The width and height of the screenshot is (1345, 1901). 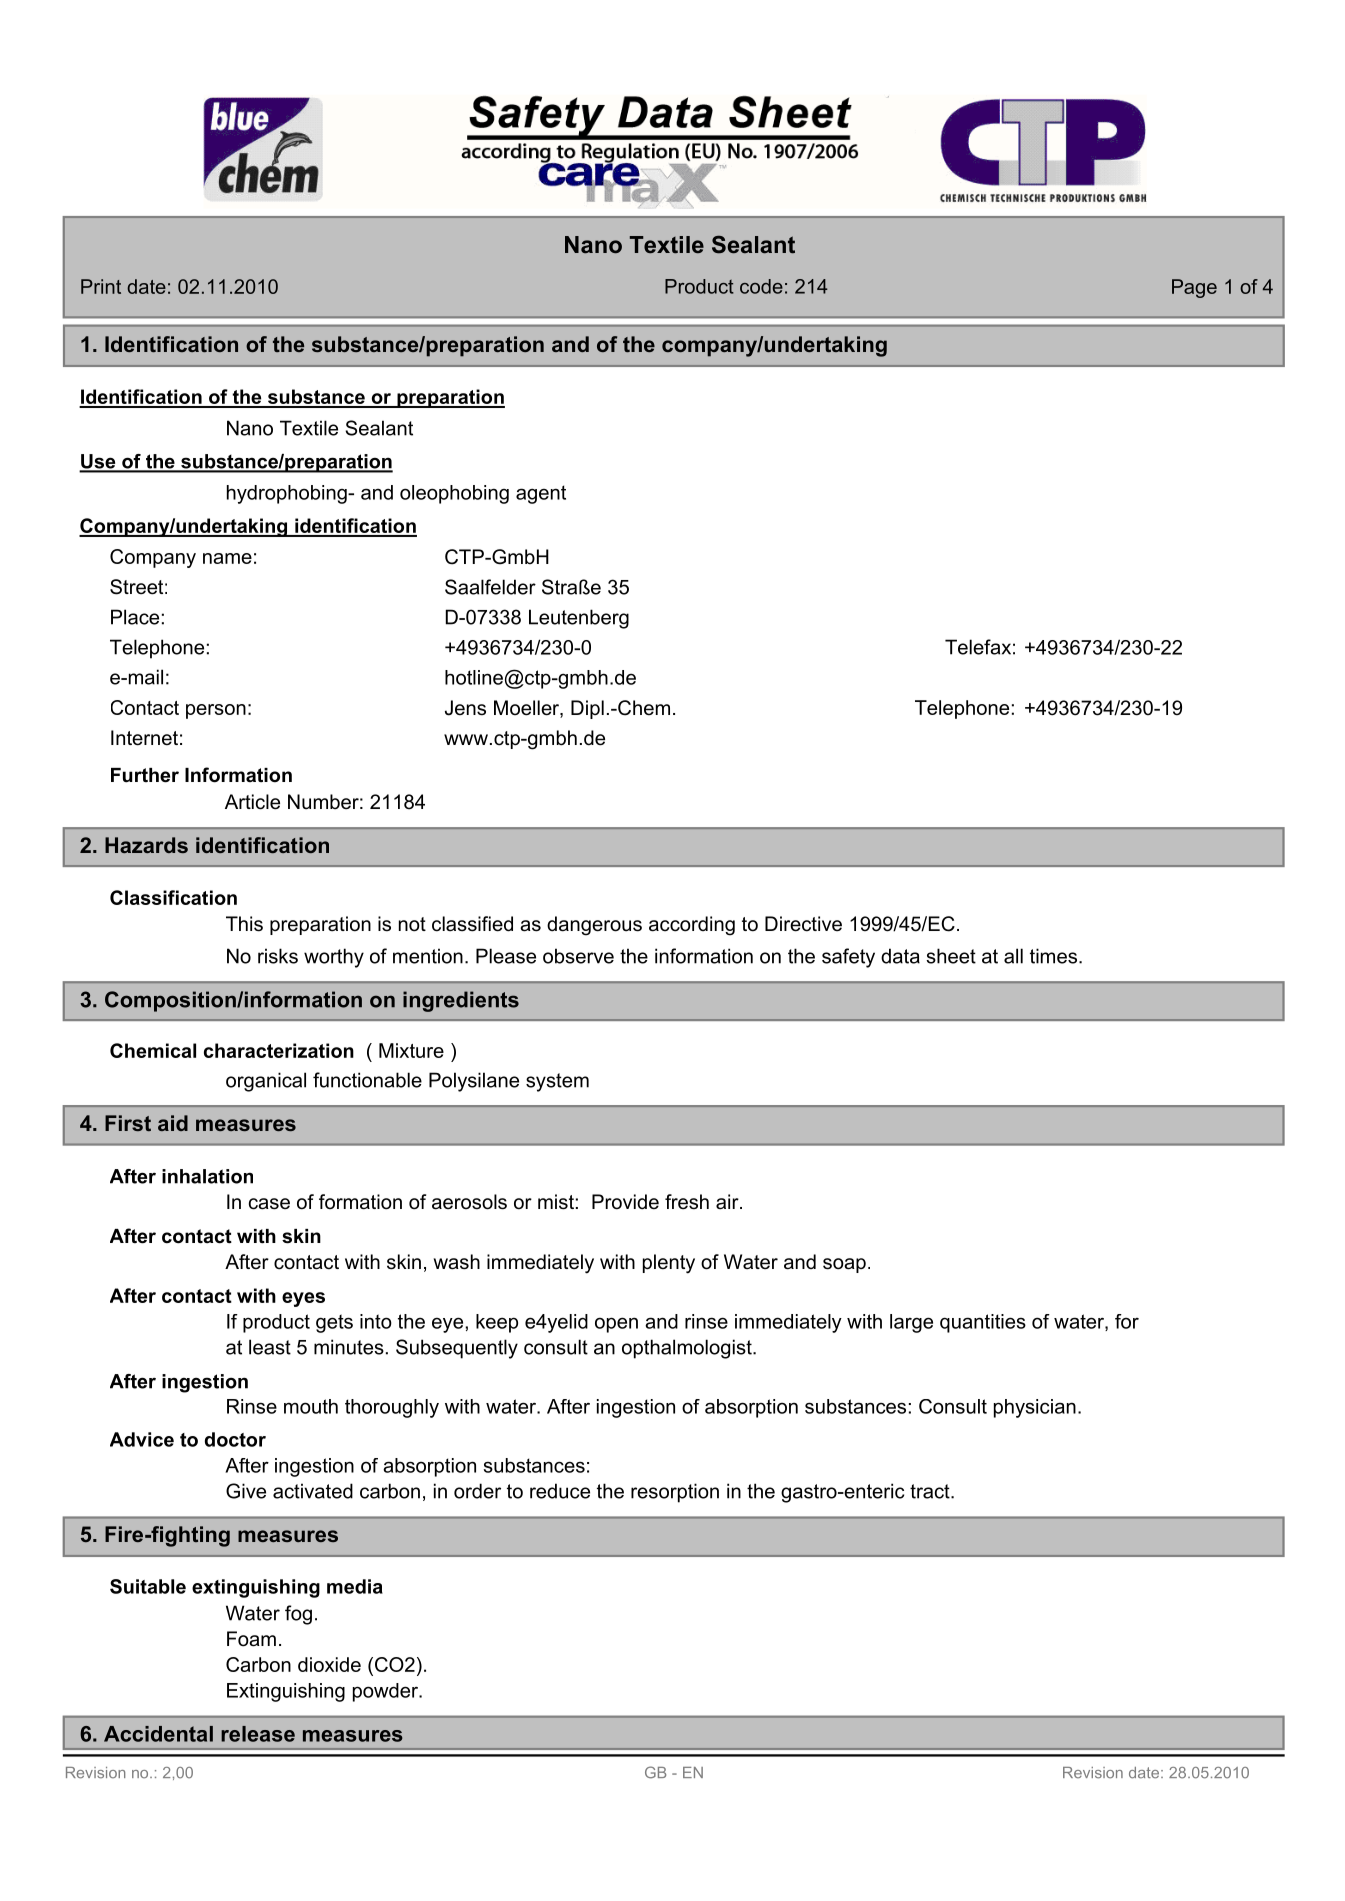 I want to click on tract, so click(x=931, y=1491).
